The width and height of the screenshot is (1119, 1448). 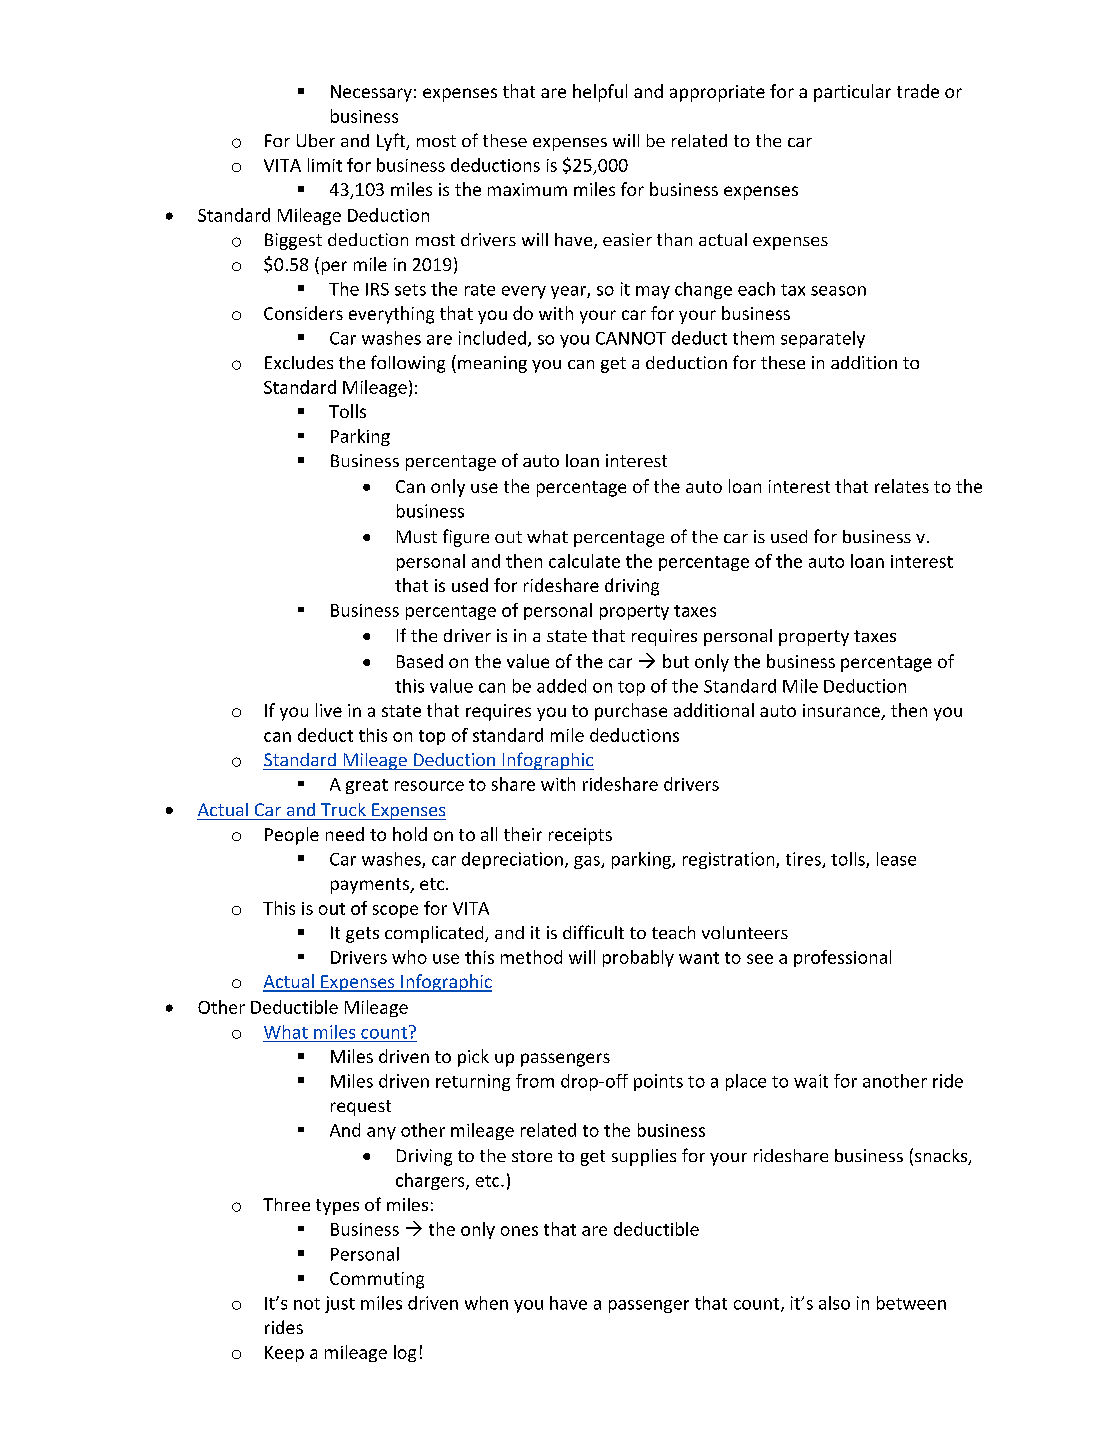 What do you see at coordinates (834, 1303) in the screenshot?
I see `also` at bounding box center [834, 1303].
